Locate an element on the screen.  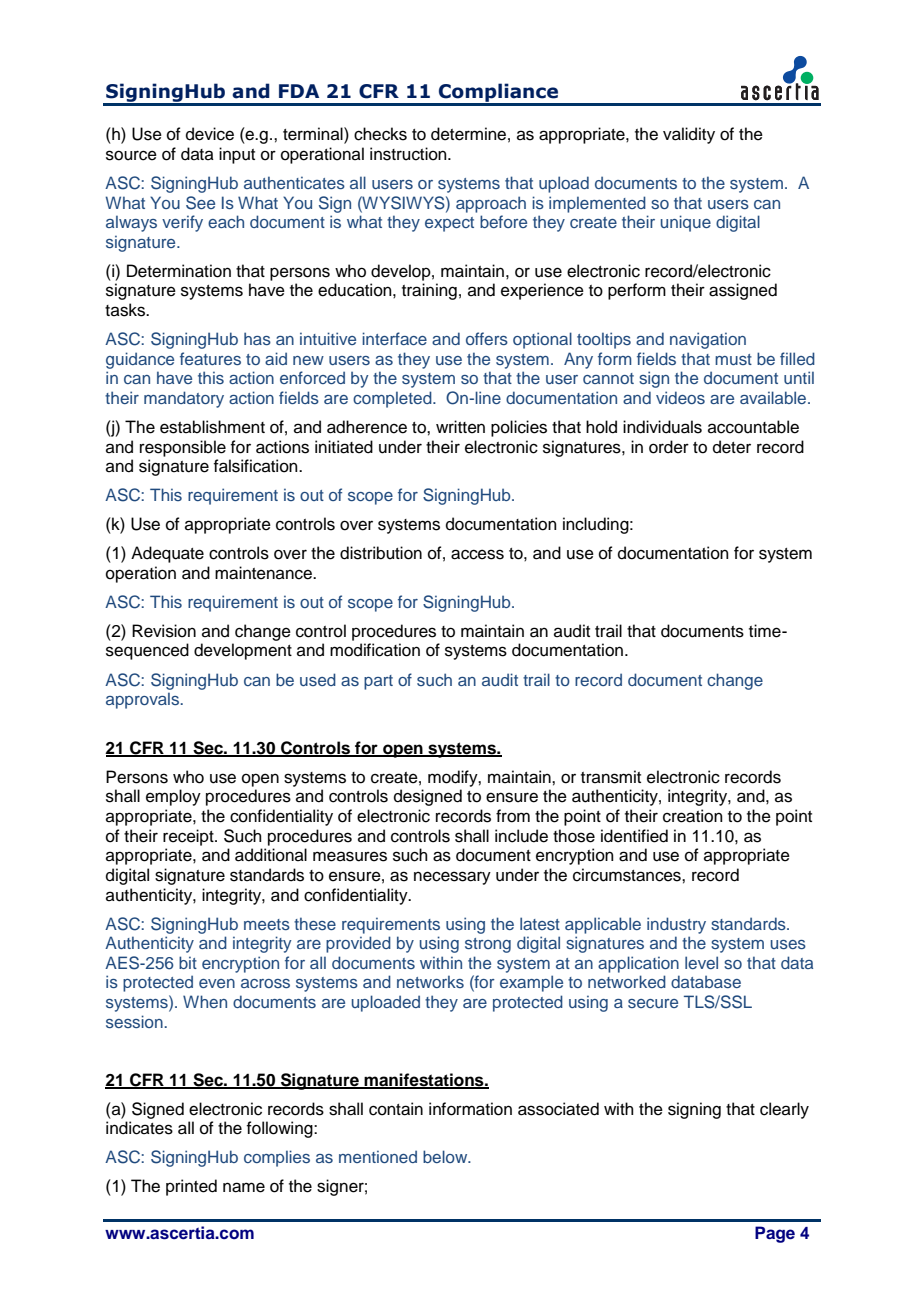
device is located at coordinates (210, 134).
